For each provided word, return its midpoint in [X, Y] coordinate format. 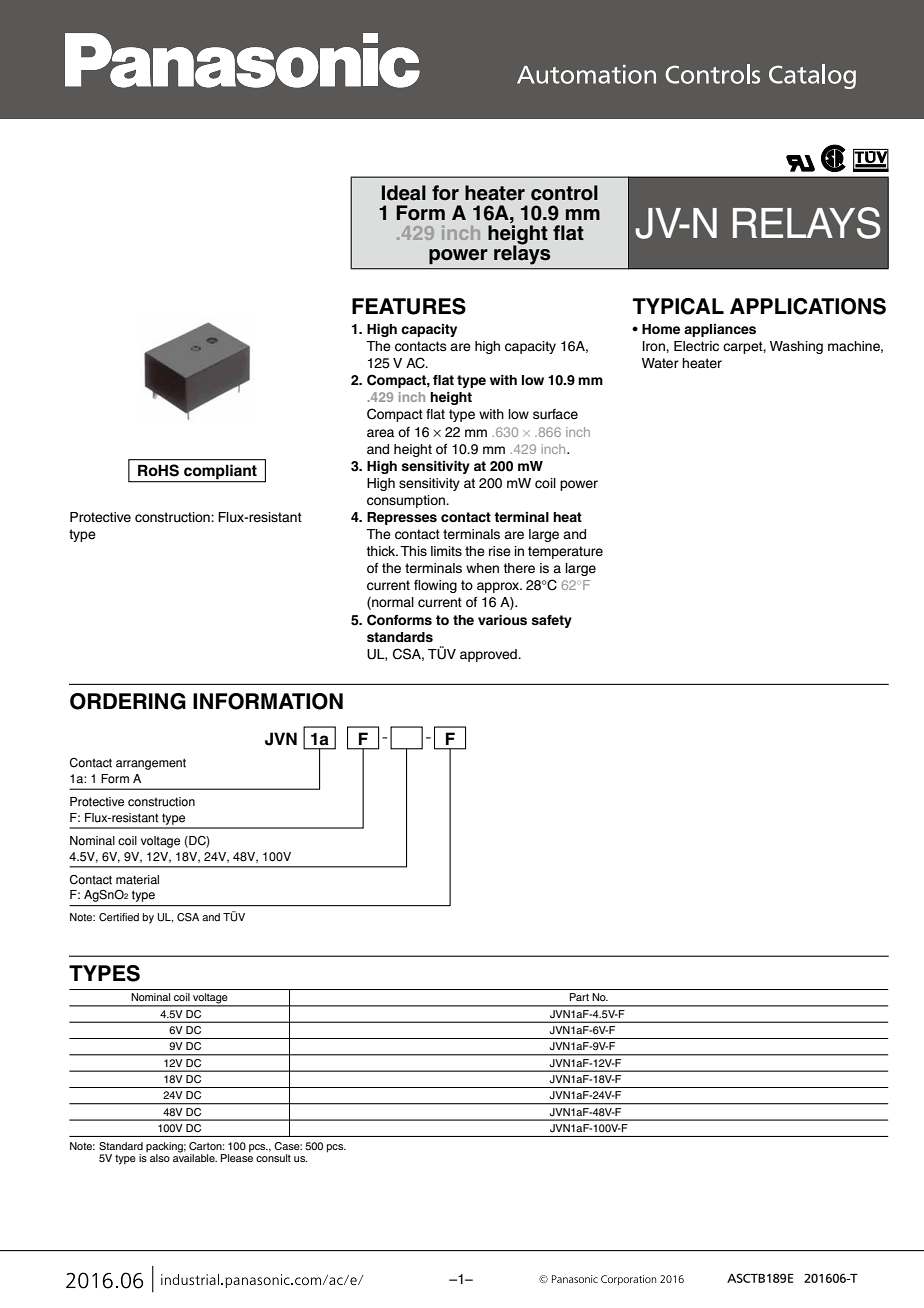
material [137, 880]
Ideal [404, 193]
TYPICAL [678, 306]
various [502, 620]
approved [489, 655]
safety [552, 621]
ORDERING [128, 701]
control [564, 193]
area [380, 433]
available [195, 1157]
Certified [119, 917]
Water [660, 363]
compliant [220, 473]
